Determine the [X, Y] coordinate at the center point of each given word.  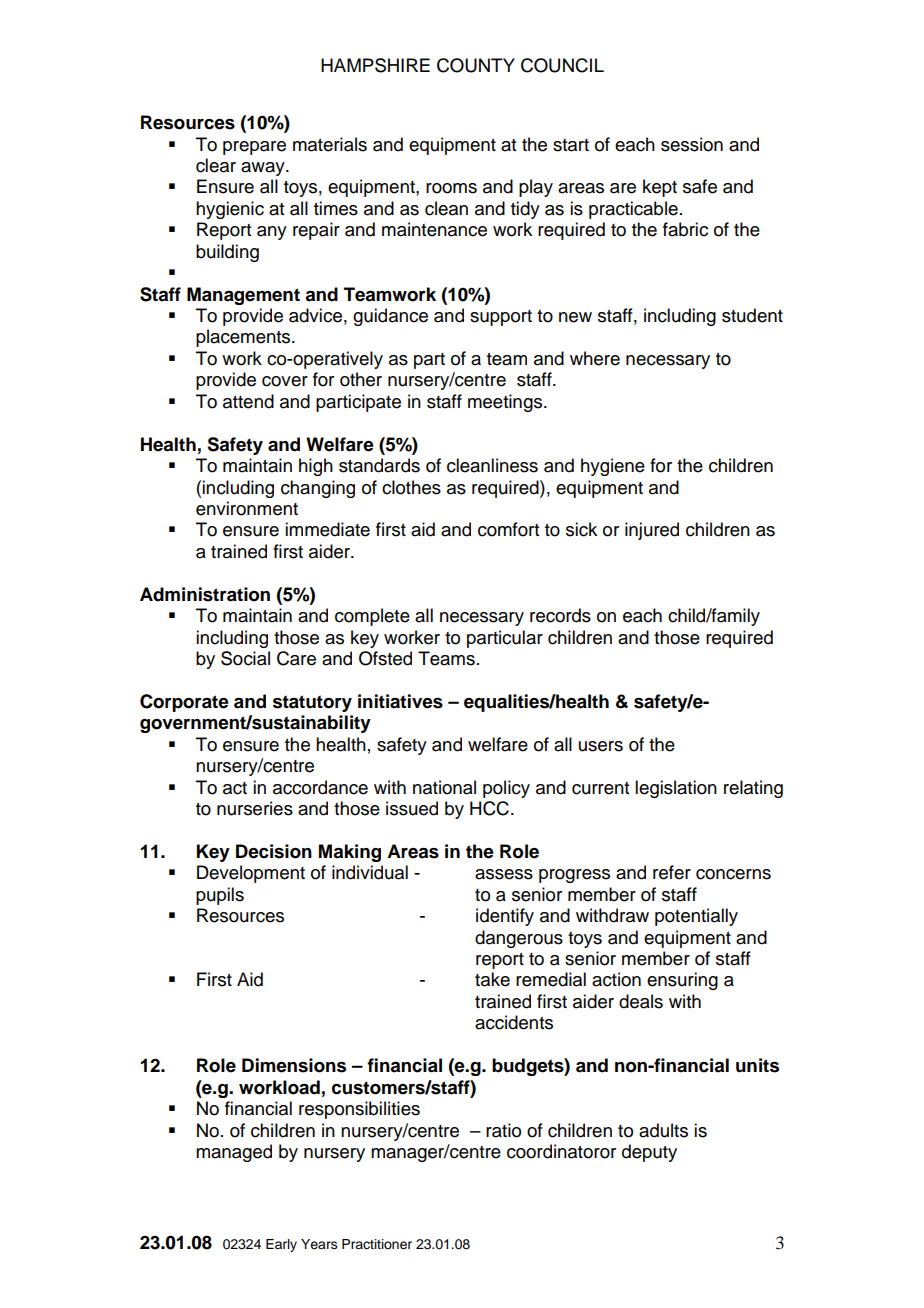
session [692, 144]
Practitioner [377, 1244]
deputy [649, 1153]
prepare [254, 148]
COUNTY [476, 65]
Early [281, 1245]
